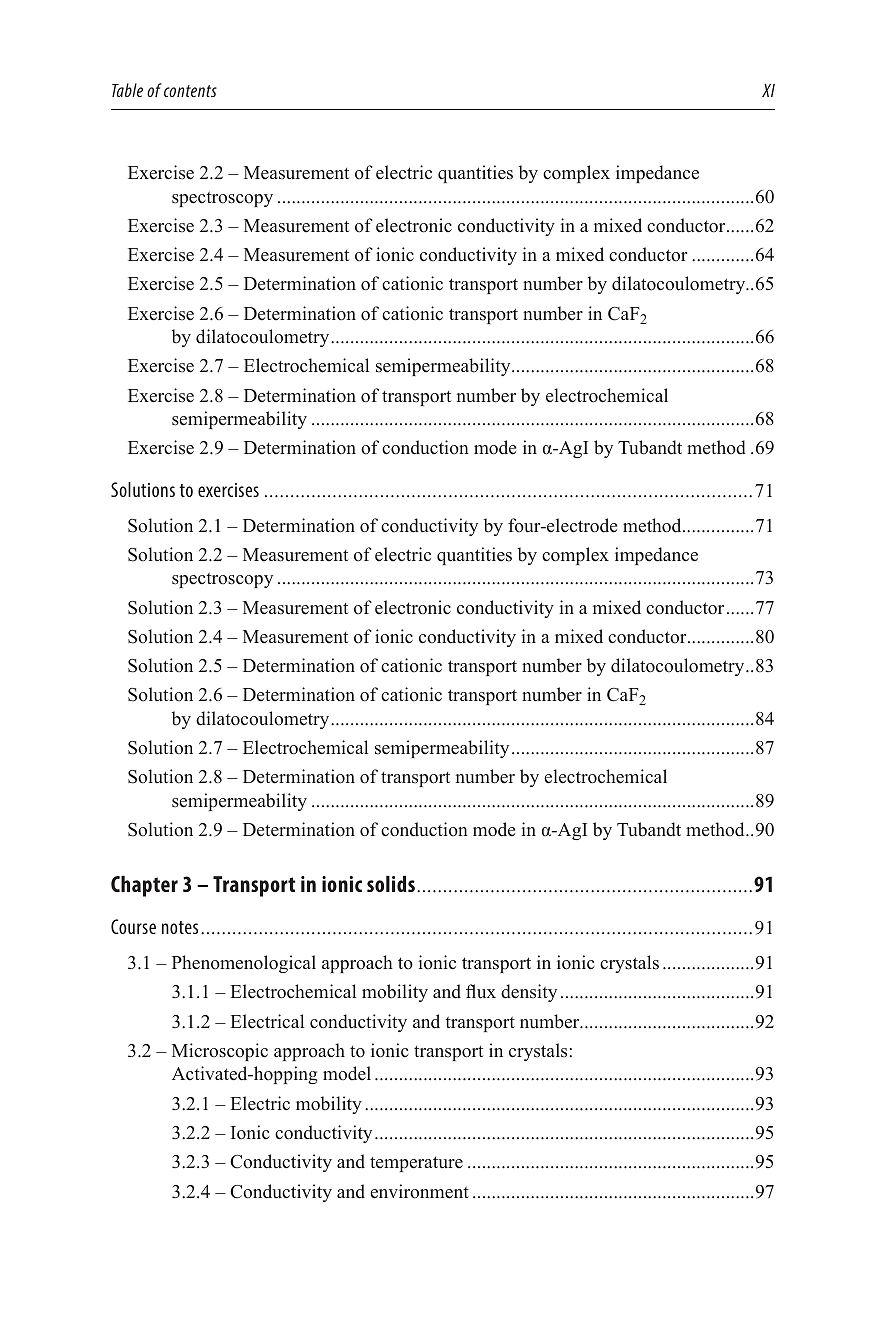  I want to click on Chapter, so click(144, 886).
